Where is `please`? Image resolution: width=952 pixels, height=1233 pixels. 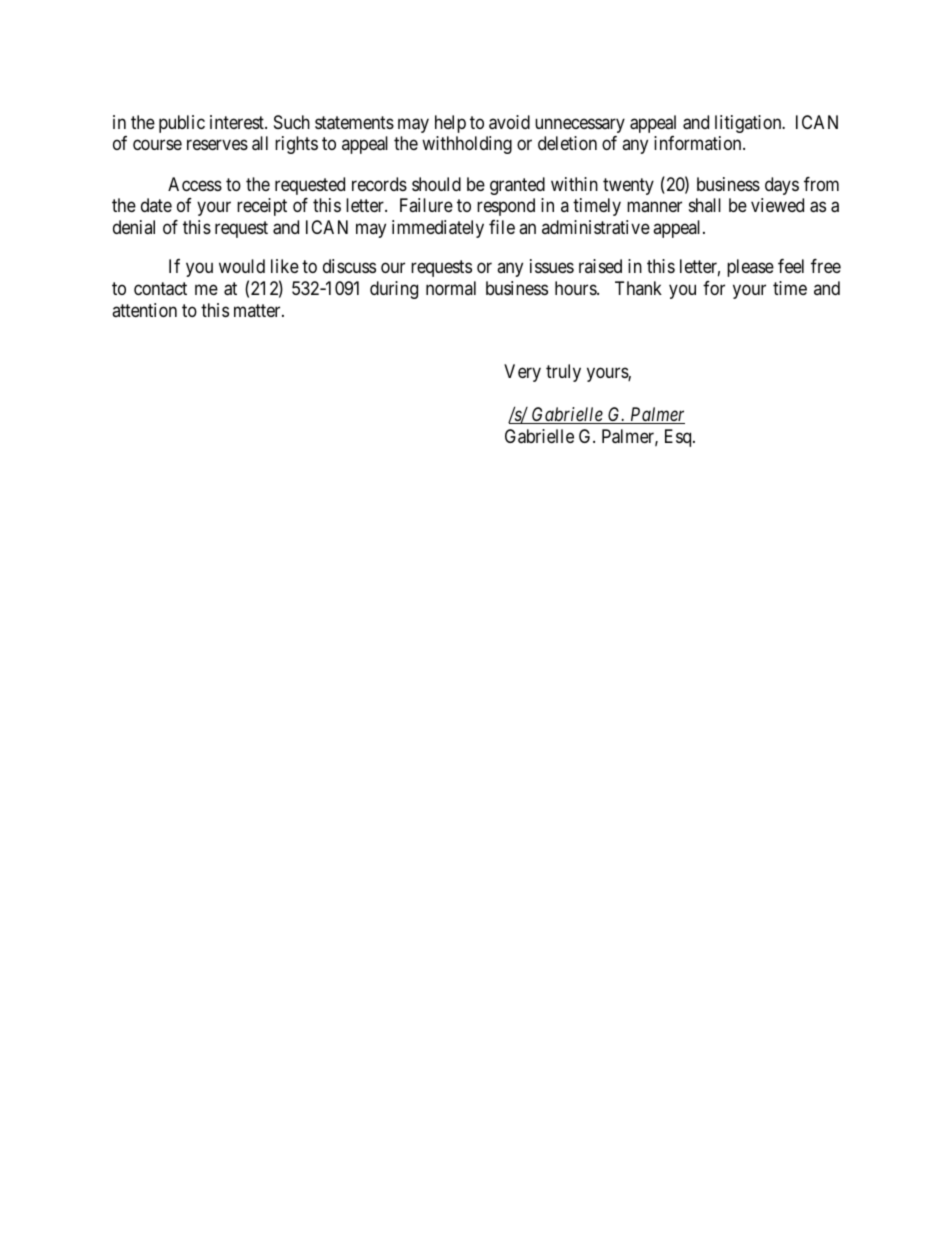 please is located at coordinates (750, 268).
